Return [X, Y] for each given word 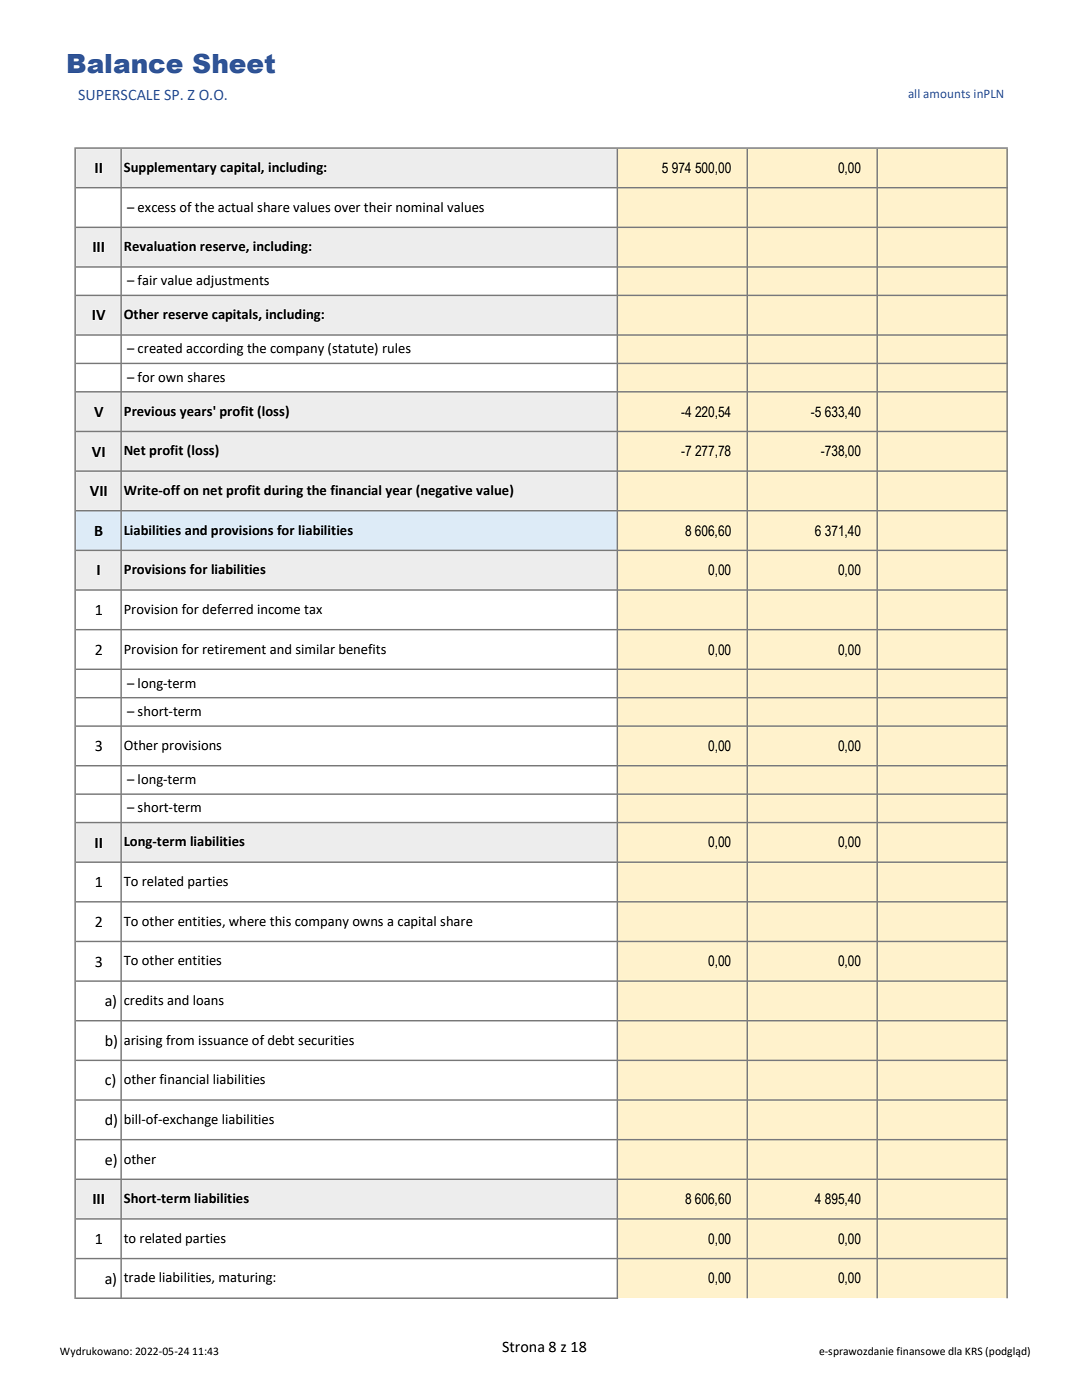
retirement [234, 649]
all [914, 93]
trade [139, 1277]
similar [315, 649]
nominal [419, 207]
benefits [362, 649]
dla [955, 1351]
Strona [523, 1347]
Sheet [234, 63]
